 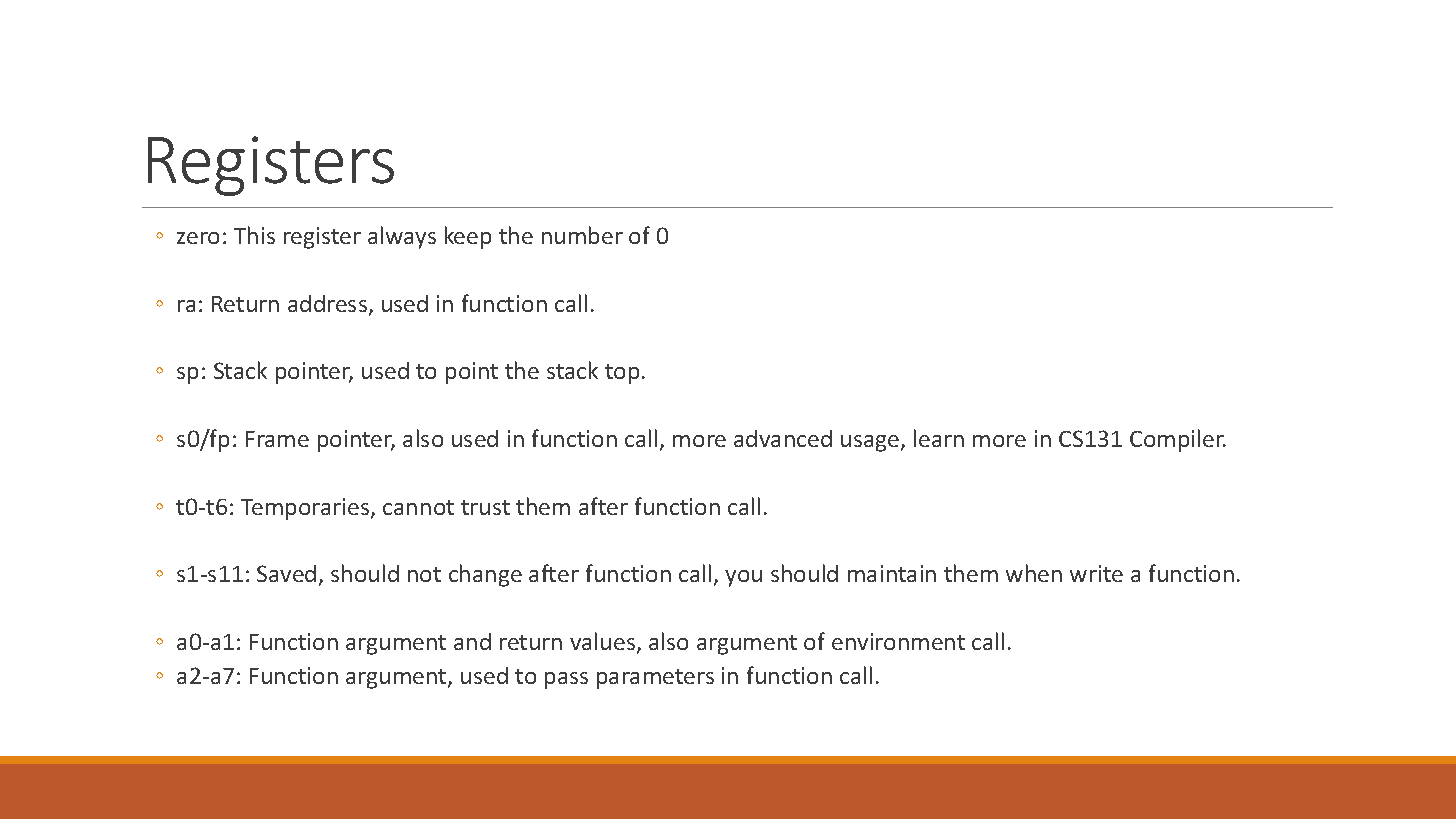 What do you see at coordinates (468, 237) in the image?
I see `keep` at bounding box center [468, 237].
